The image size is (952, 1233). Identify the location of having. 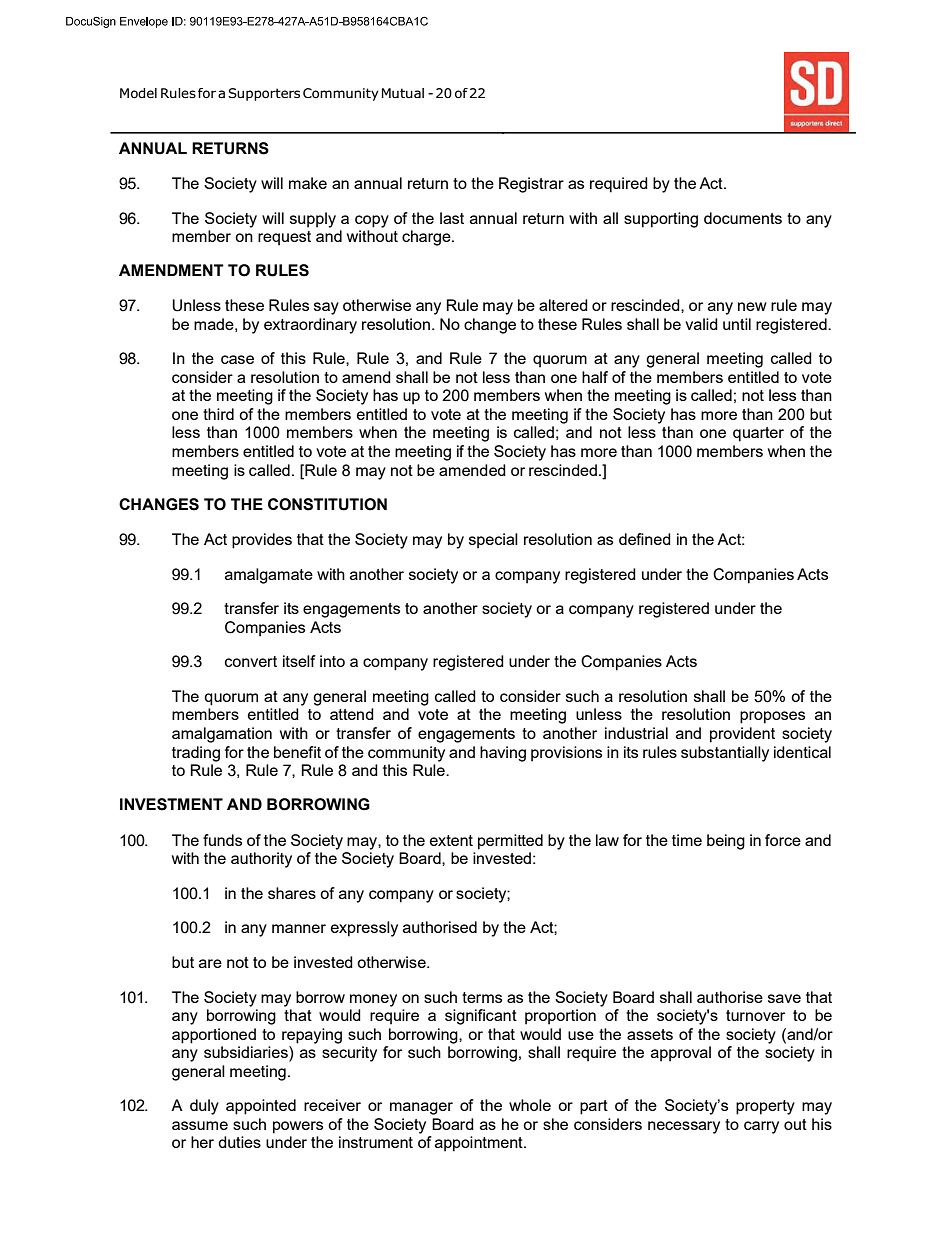
(503, 754).
